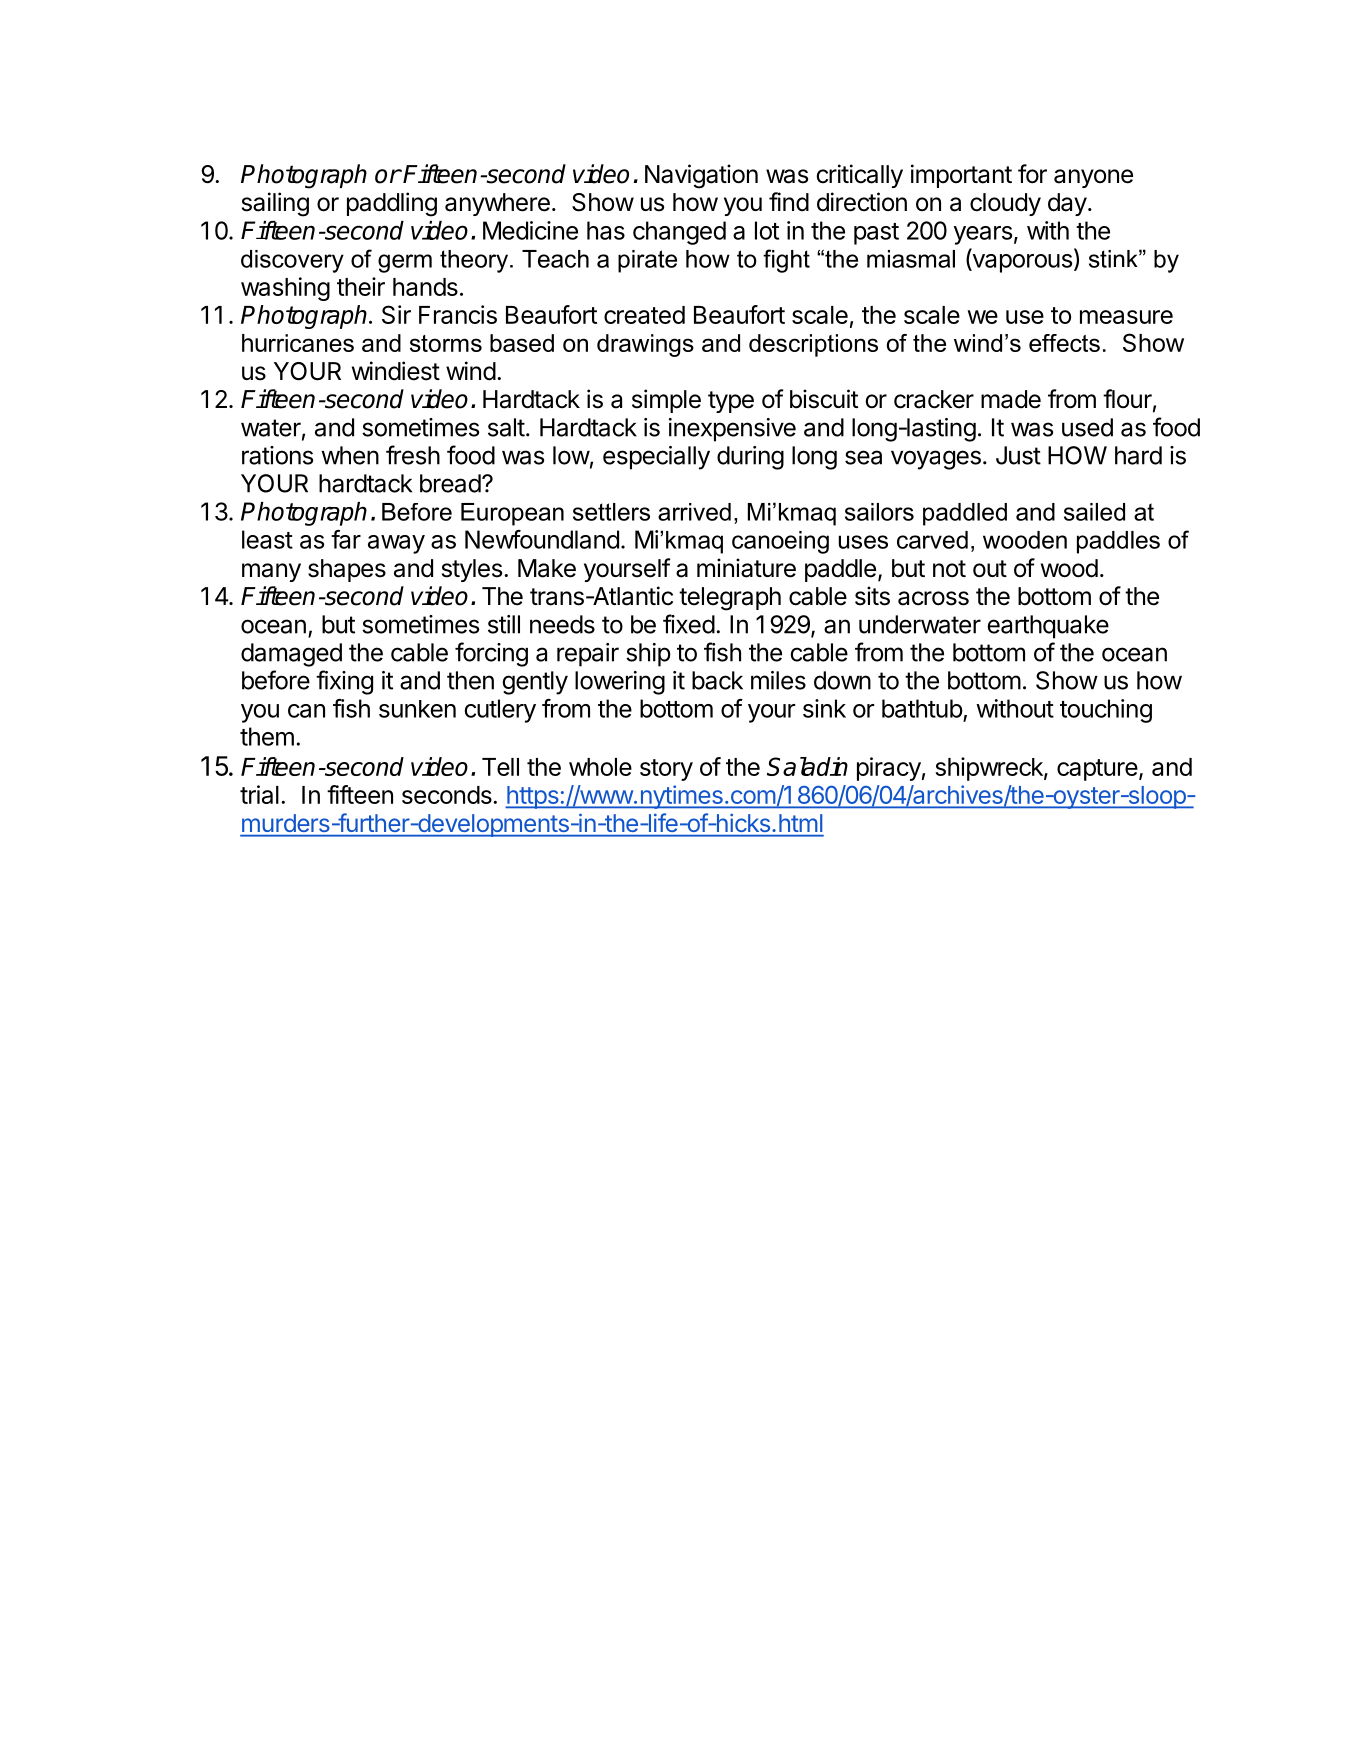  I want to click on Navigation, so click(701, 176).
